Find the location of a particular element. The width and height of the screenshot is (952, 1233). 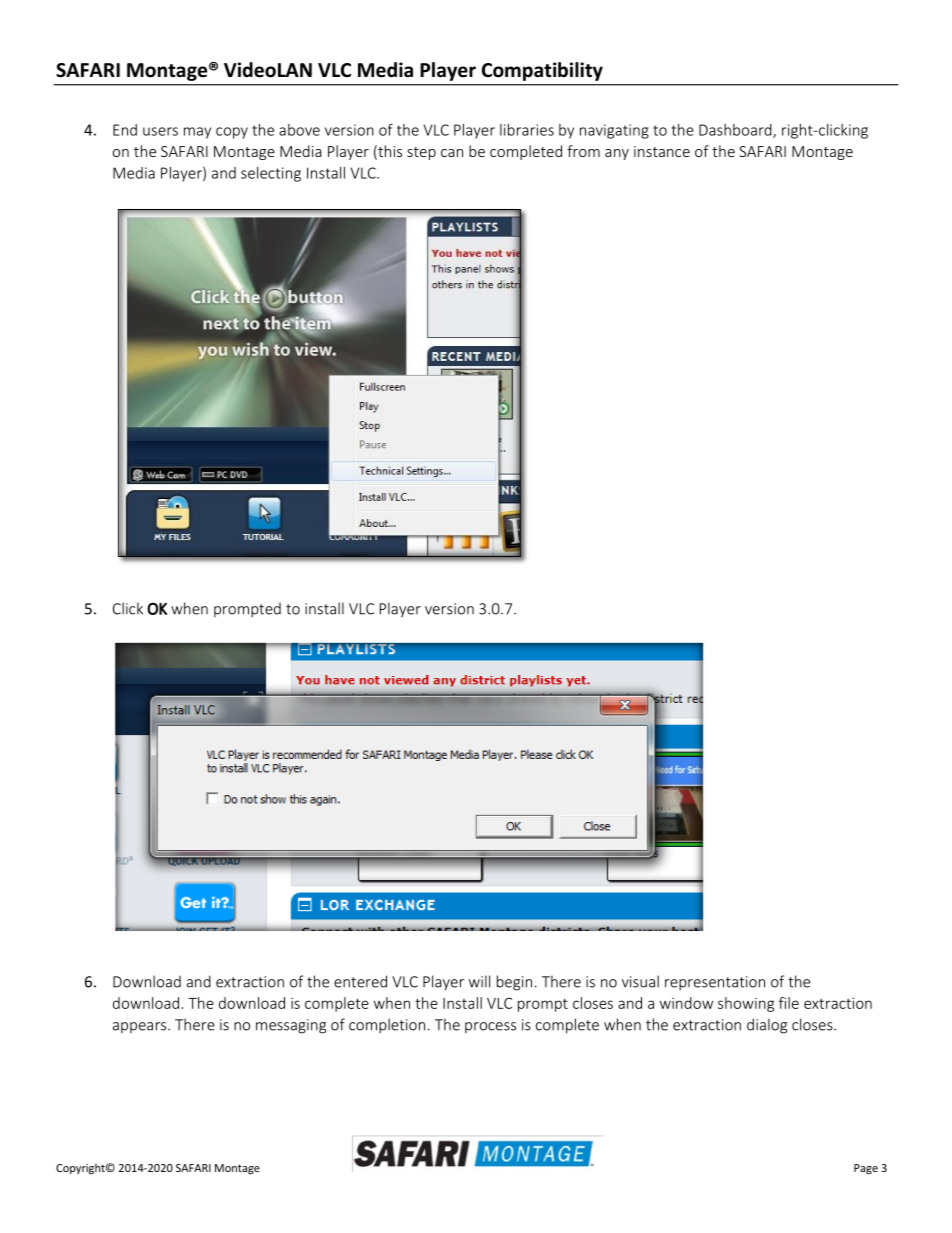

step is located at coordinates (421, 153).
